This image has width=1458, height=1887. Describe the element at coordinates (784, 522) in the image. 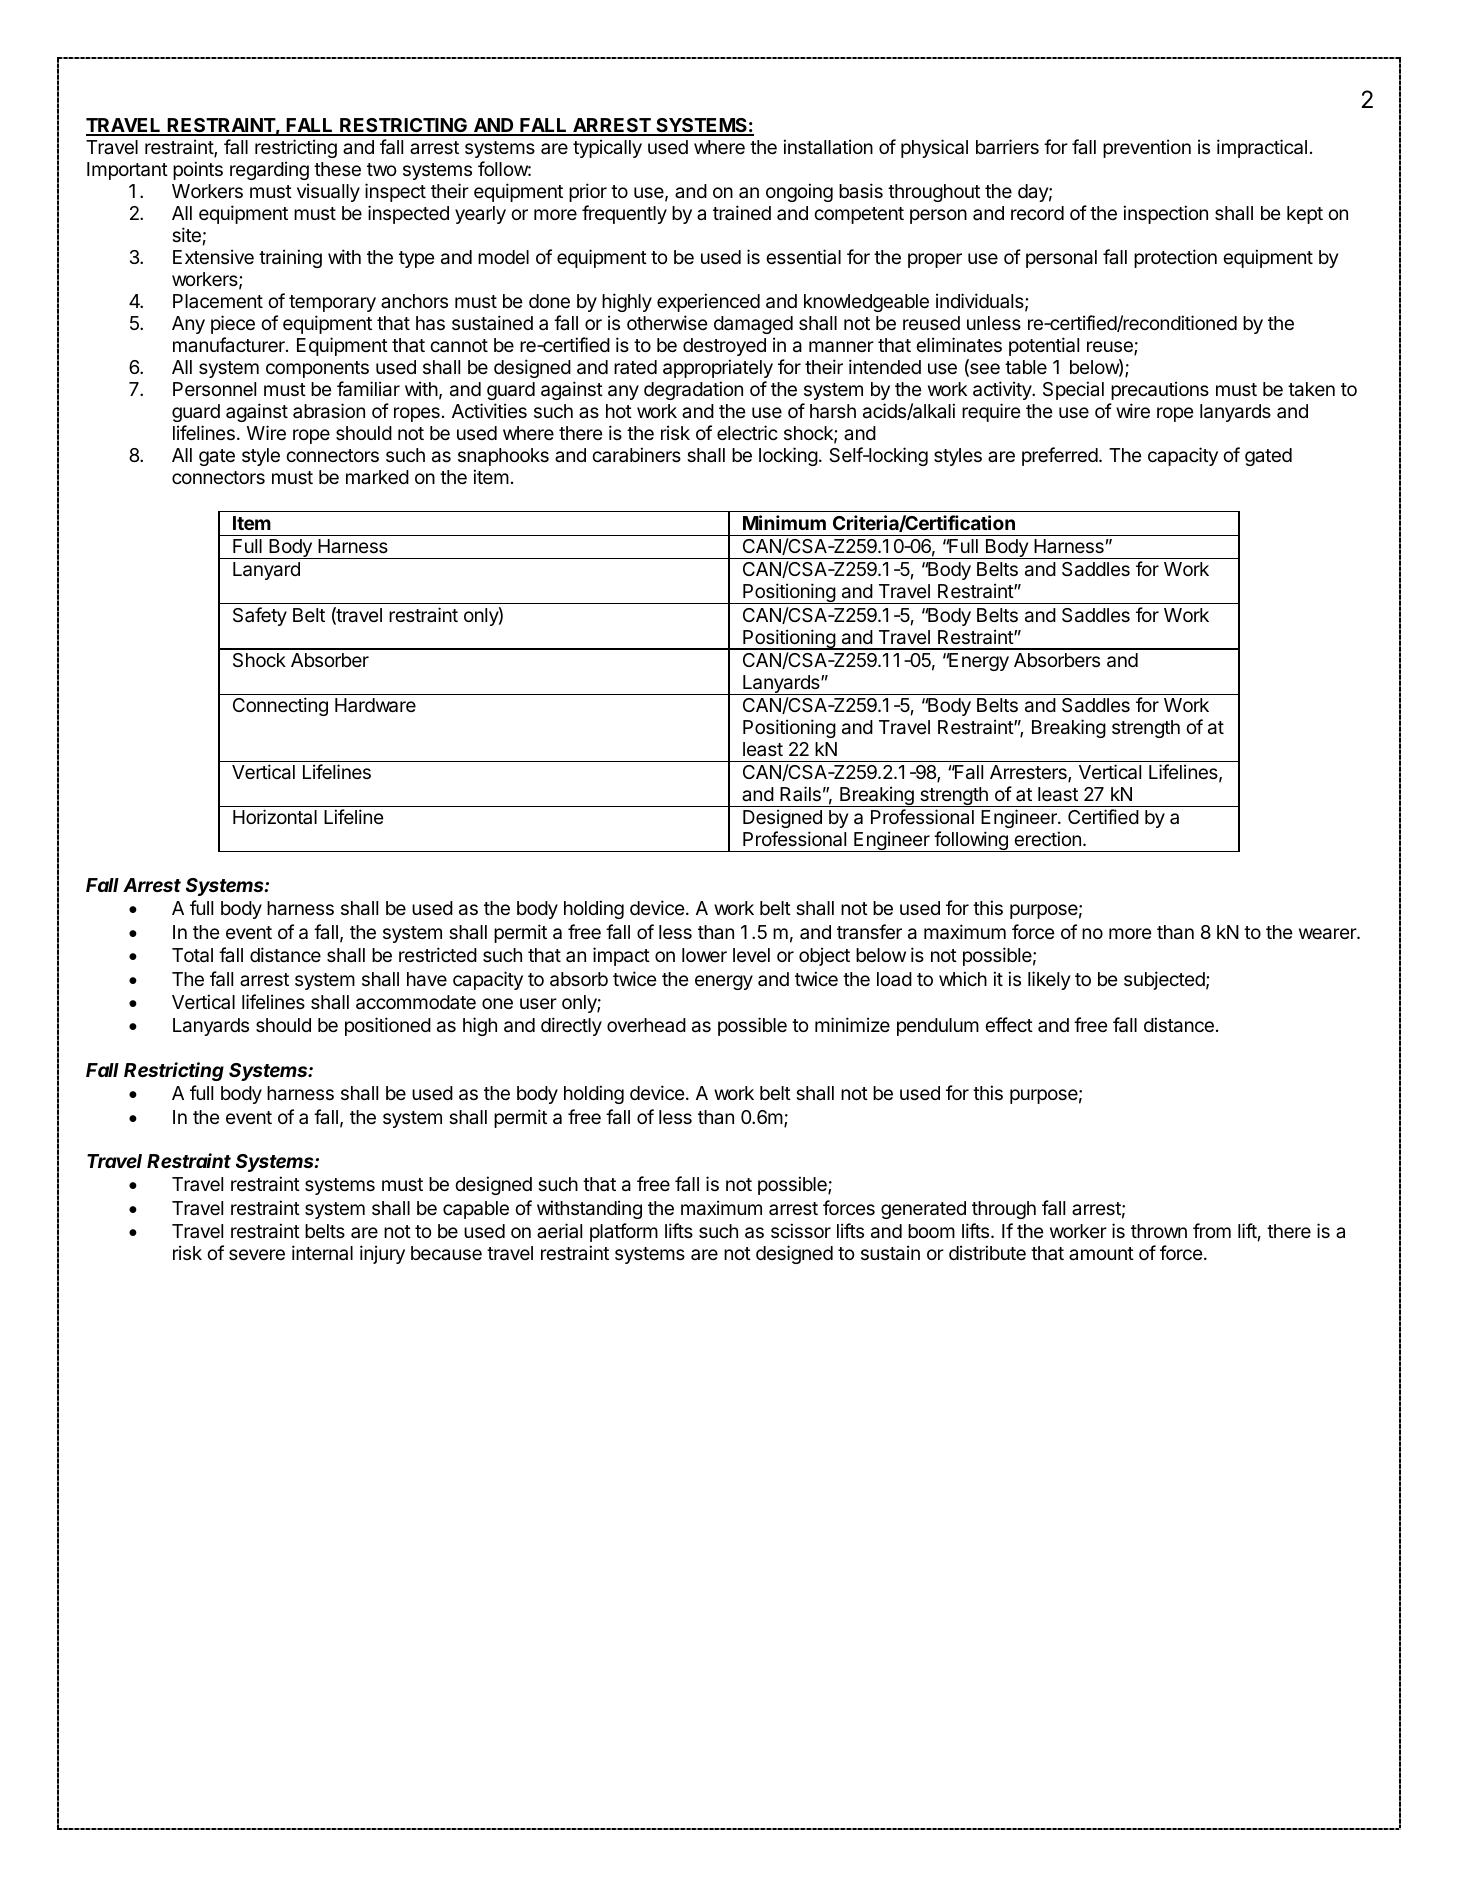

I see `Minimum` at that location.
